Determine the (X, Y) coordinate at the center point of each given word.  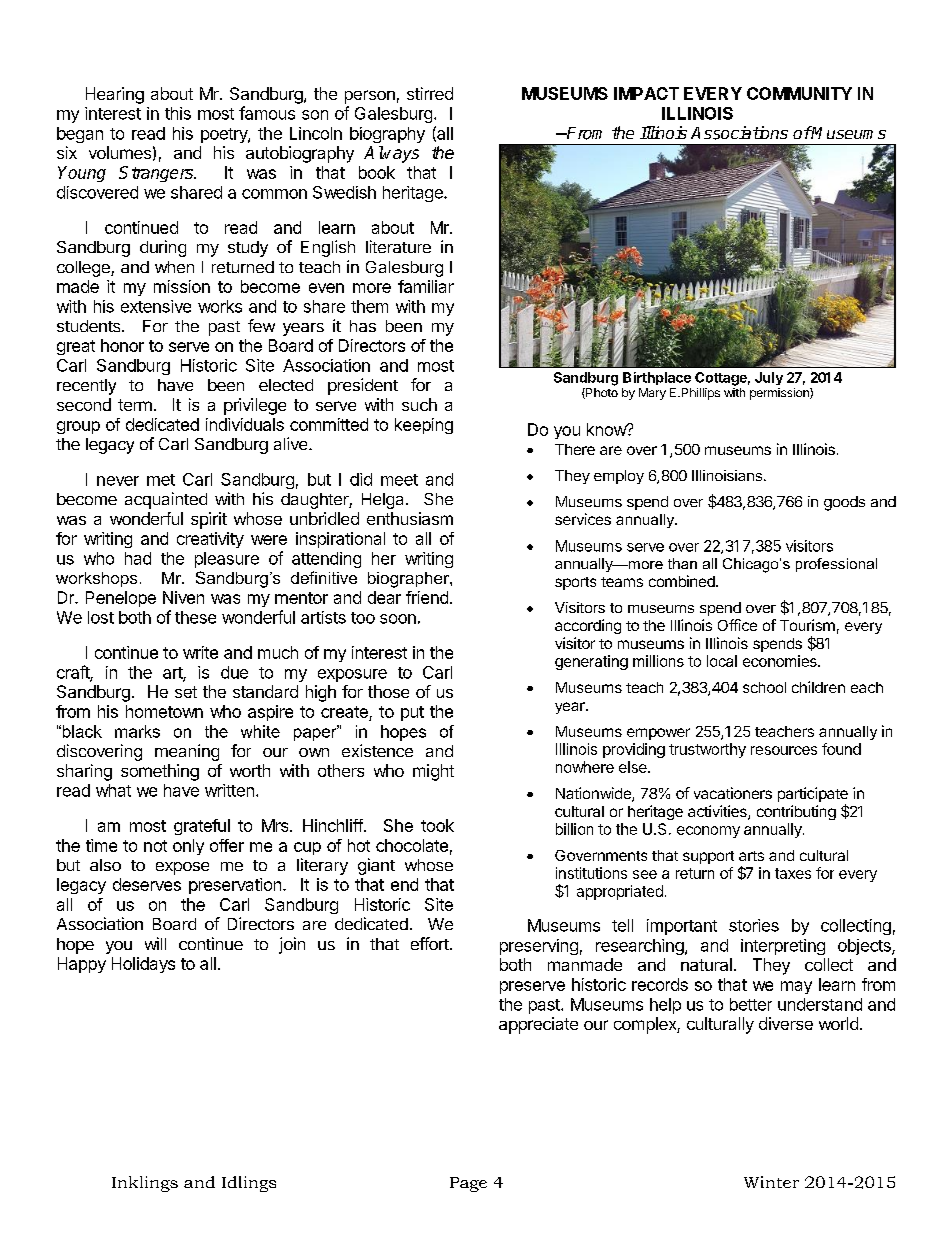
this (178, 113)
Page (468, 1184)
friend (427, 597)
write (200, 652)
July (769, 378)
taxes (793, 873)
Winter (771, 1182)
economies (781, 661)
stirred (430, 93)
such (419, 404)
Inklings (145, 1184)
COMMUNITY (799, 93)
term (135, 405)
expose (182, 868)
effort (431, 943)
